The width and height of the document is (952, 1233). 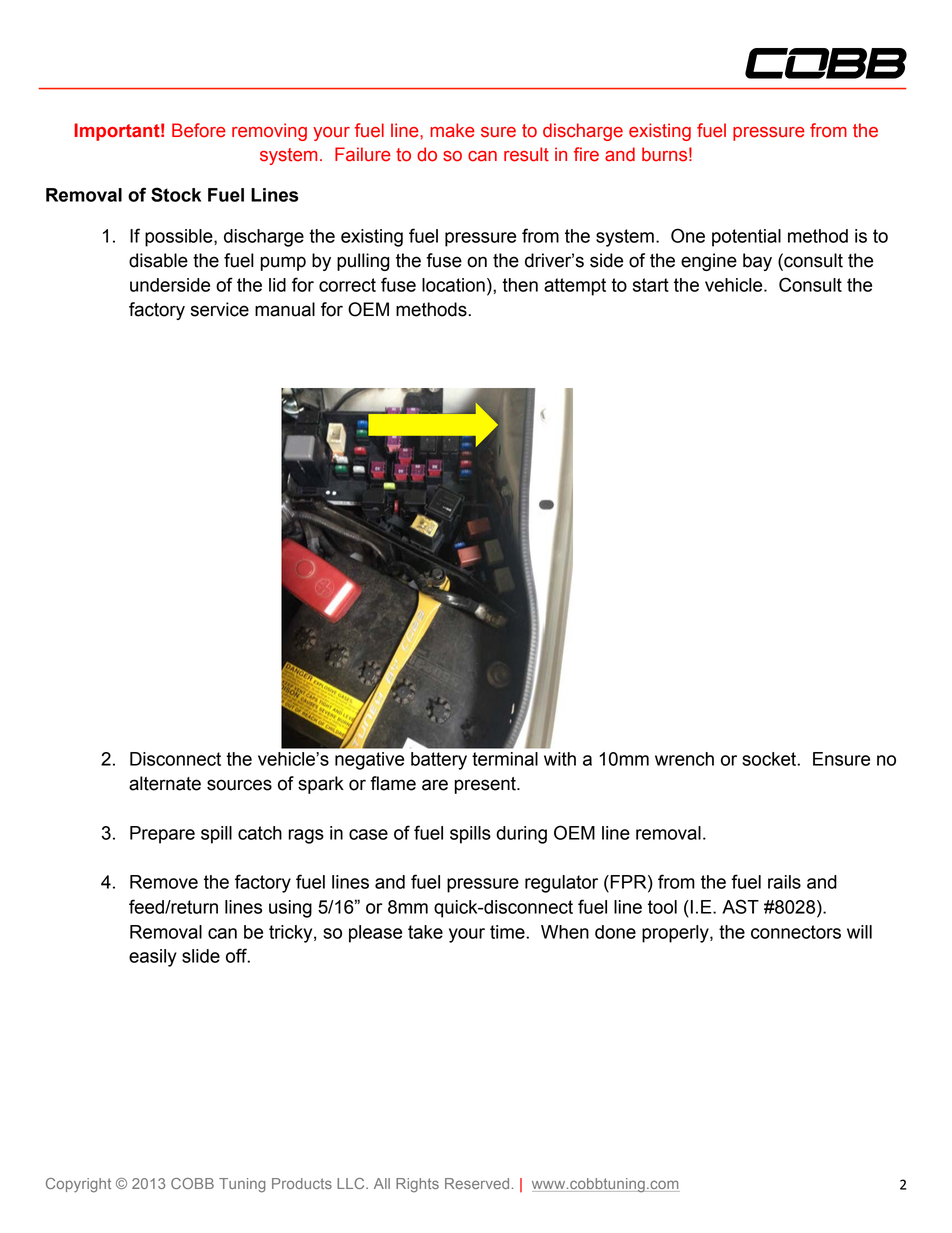 What do you see at coordinates (452, 130) in the document?
I see `make` at bounding box center [452, 130].
